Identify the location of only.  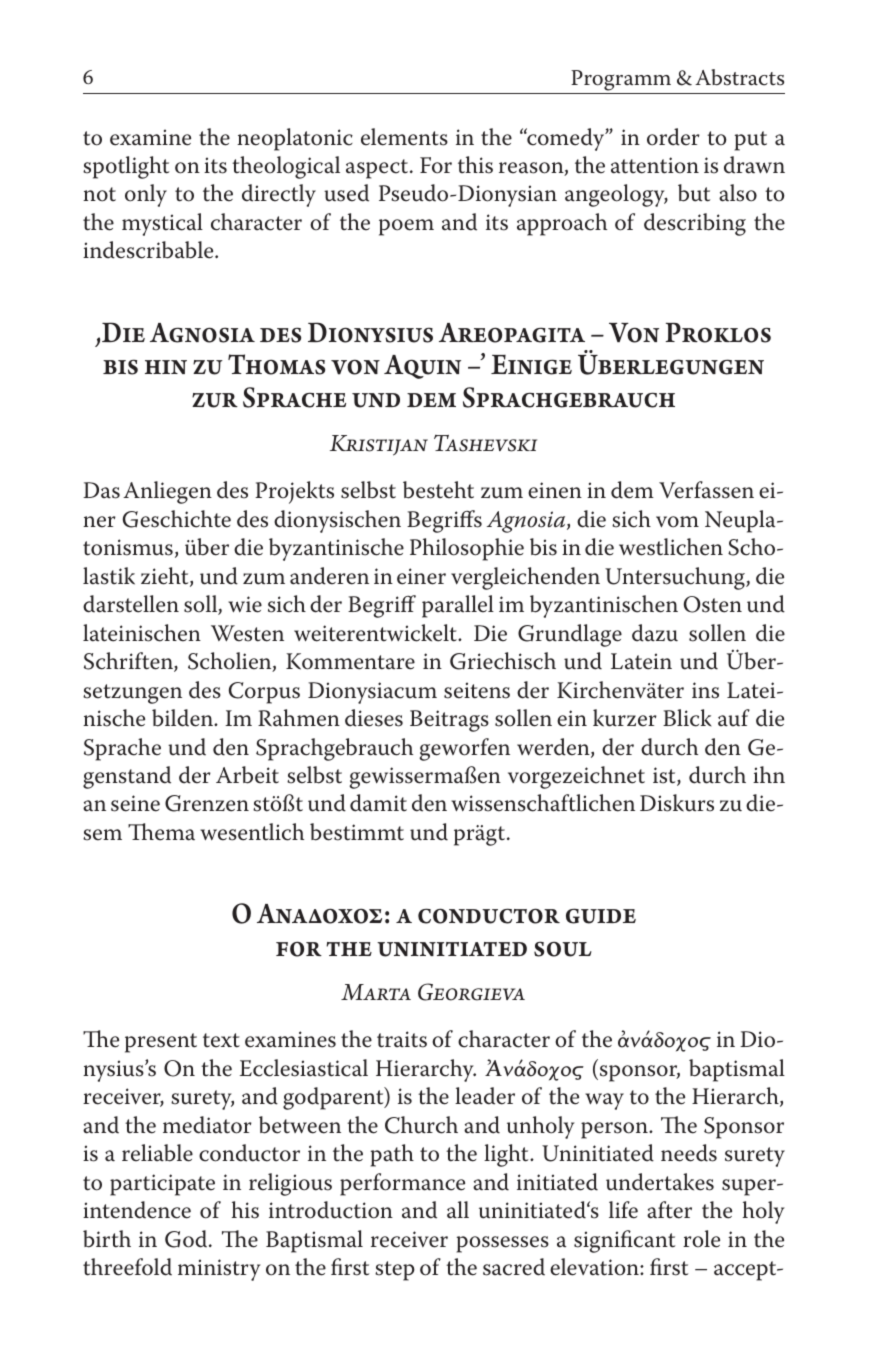
(146, 195).
